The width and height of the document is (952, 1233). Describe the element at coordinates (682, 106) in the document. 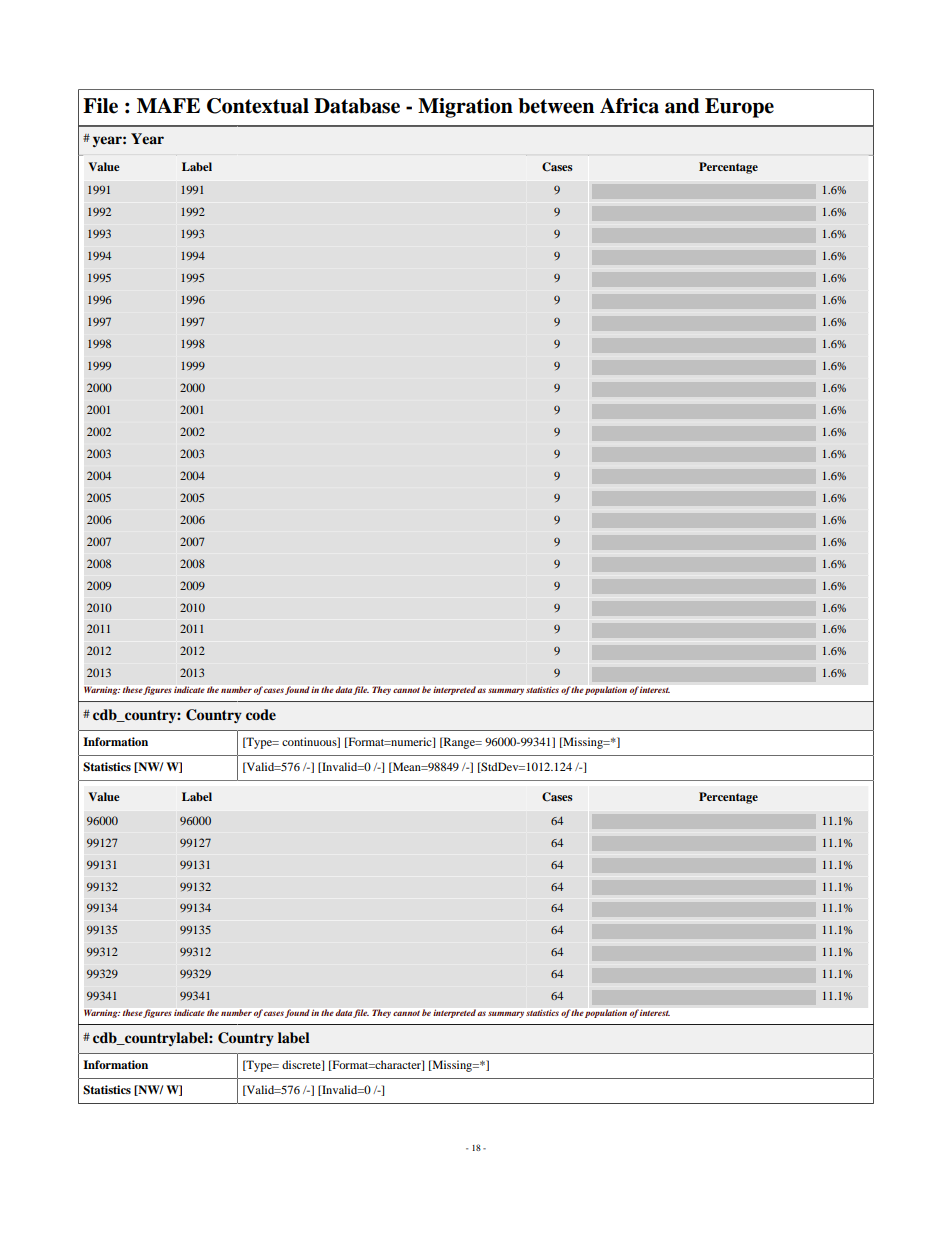

I see `and` at that location.
